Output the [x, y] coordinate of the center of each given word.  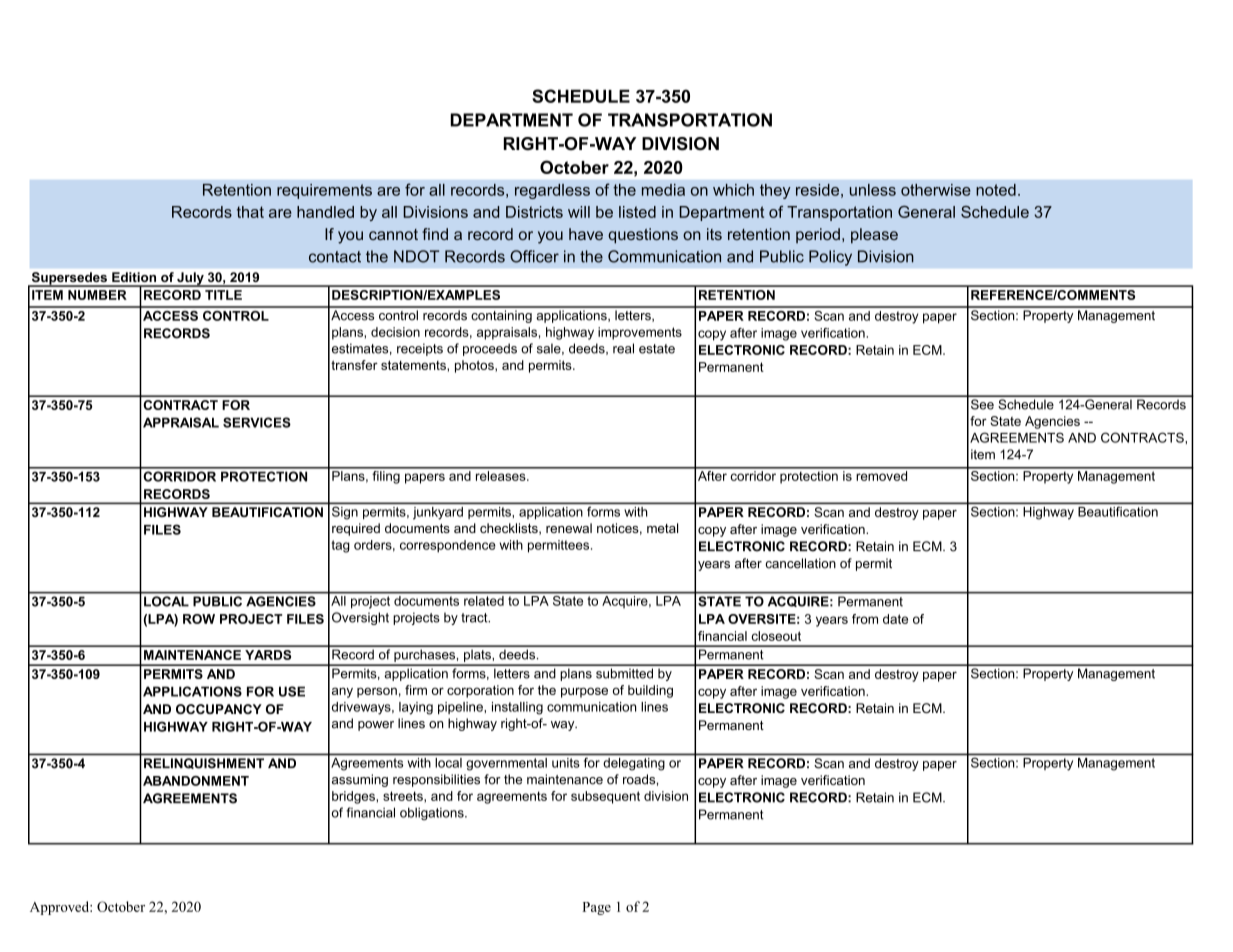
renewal [569, 528]
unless [873, 190]
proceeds [490, 349]
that [250, 212]
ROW [199, 619]
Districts [534, 212]
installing [517, 708]
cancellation [800, 563]
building [650, 691]
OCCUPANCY [219, 709]
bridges [354, 797]
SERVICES [257, 422]
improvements [640, 333]
